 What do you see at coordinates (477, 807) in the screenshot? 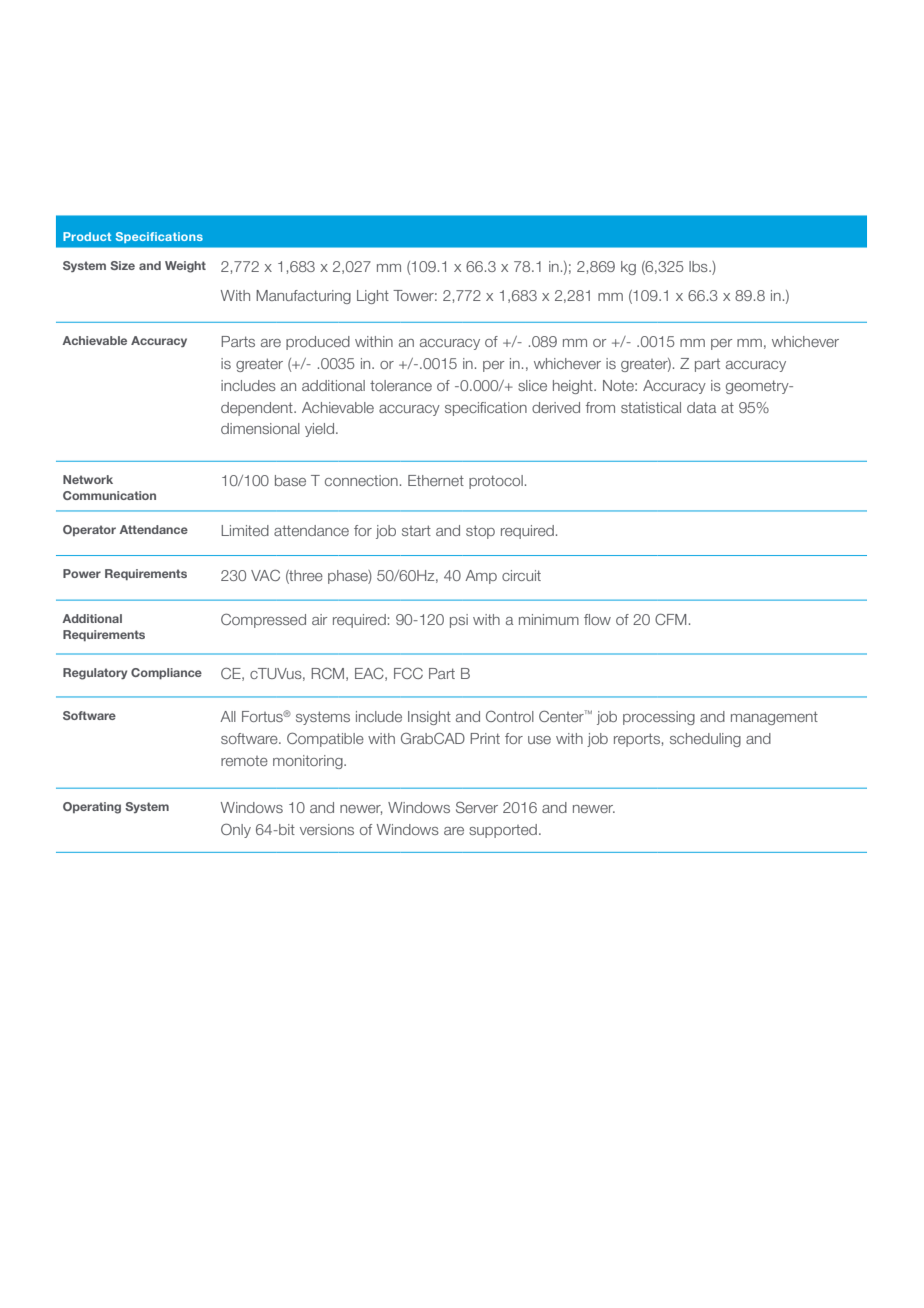
I see `Server` at bounding box center [477, 807].
